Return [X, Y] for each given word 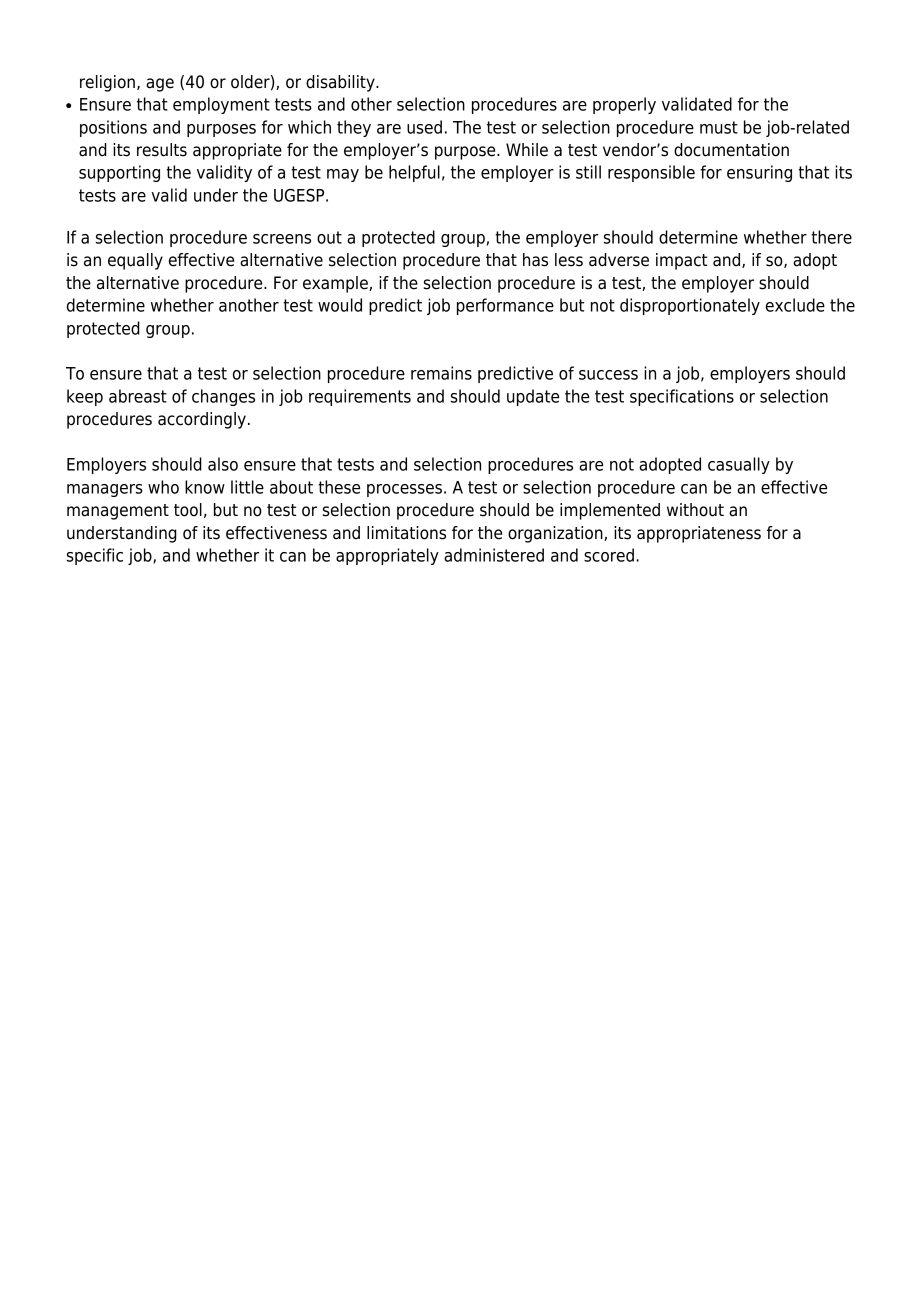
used [424, 127]
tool [188, 510]
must [719, 127]
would [340, 305]
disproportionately [690, 306]
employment [221, 105]
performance [505, 306]
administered [494, 555]
